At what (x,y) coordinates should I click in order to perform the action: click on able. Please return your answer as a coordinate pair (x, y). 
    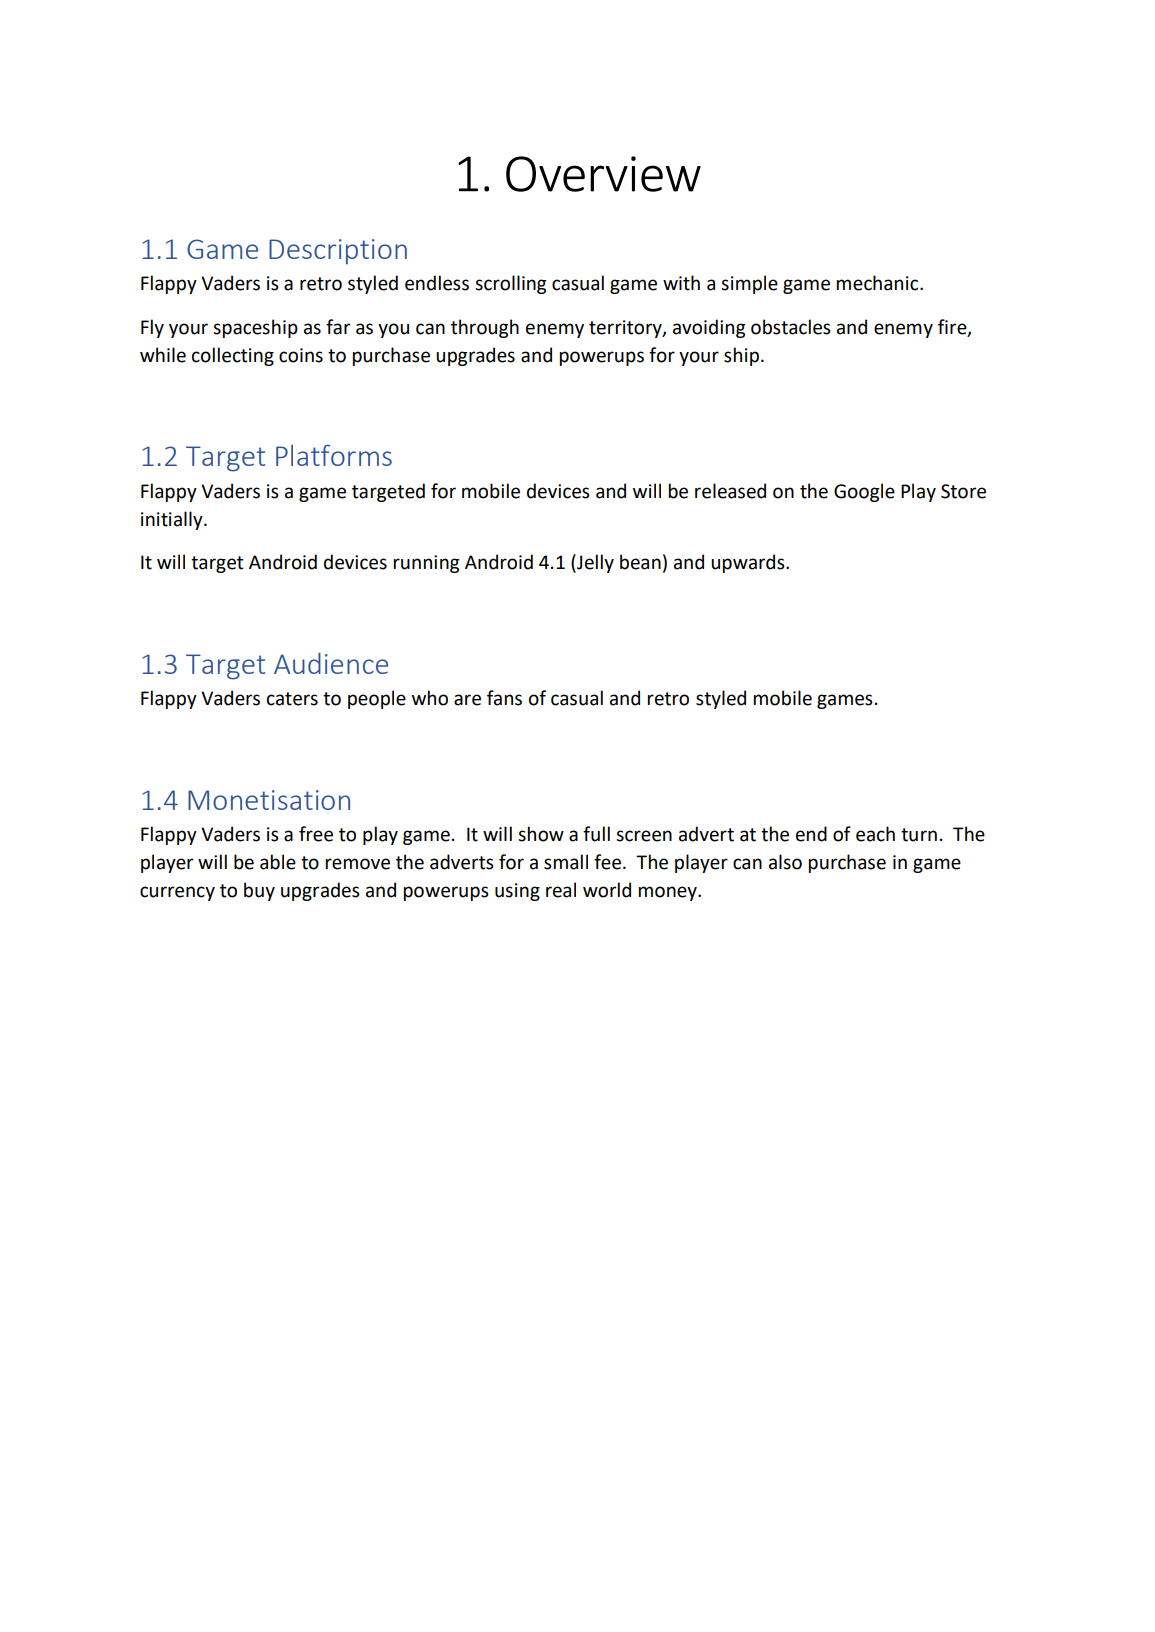
    Looking at the image, I should click on (278, 862).
